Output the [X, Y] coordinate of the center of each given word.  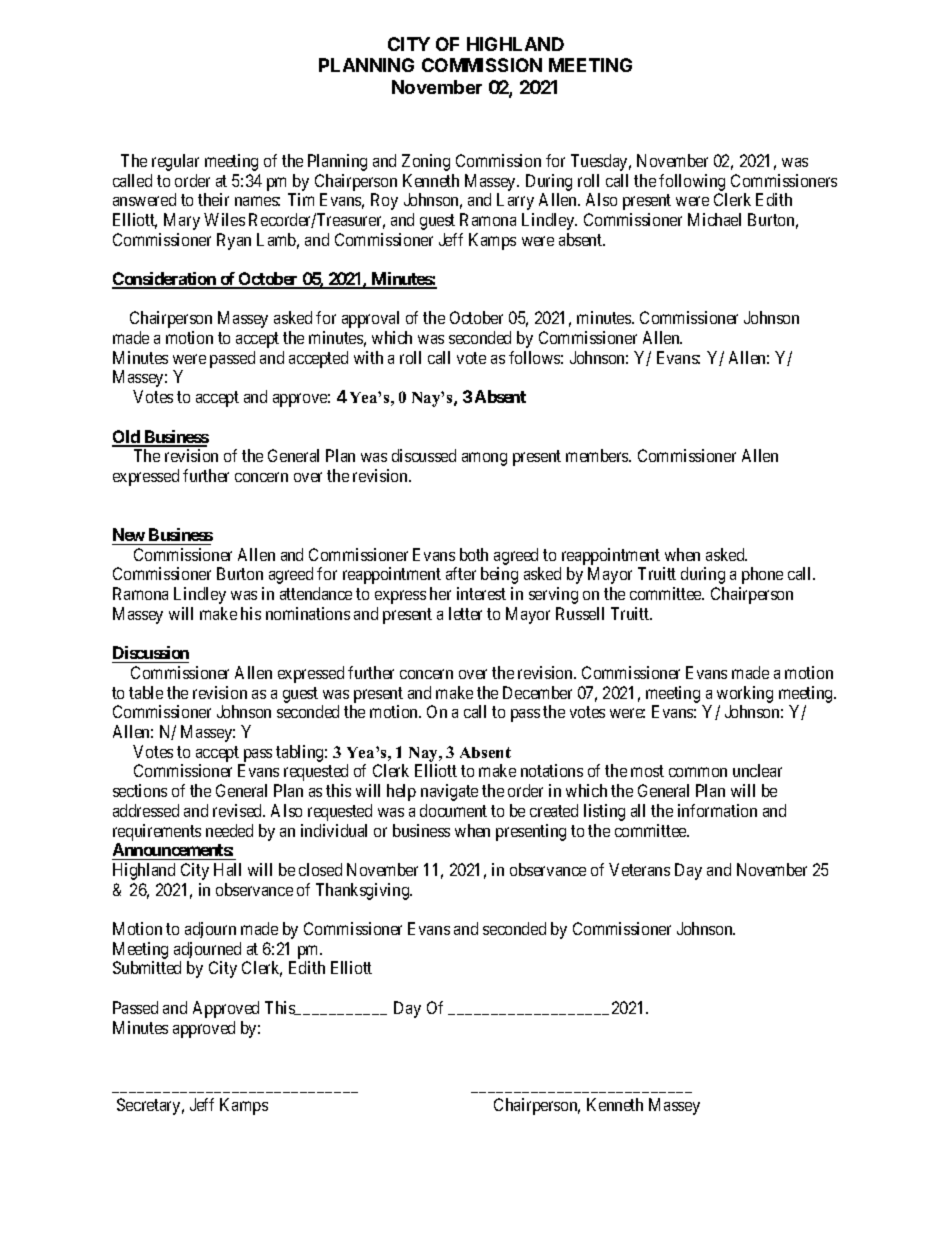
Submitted [147, 967]
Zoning [426, 162]
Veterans [639, 869]
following [692, 182]
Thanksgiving [364, 891]
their [213, 199]
